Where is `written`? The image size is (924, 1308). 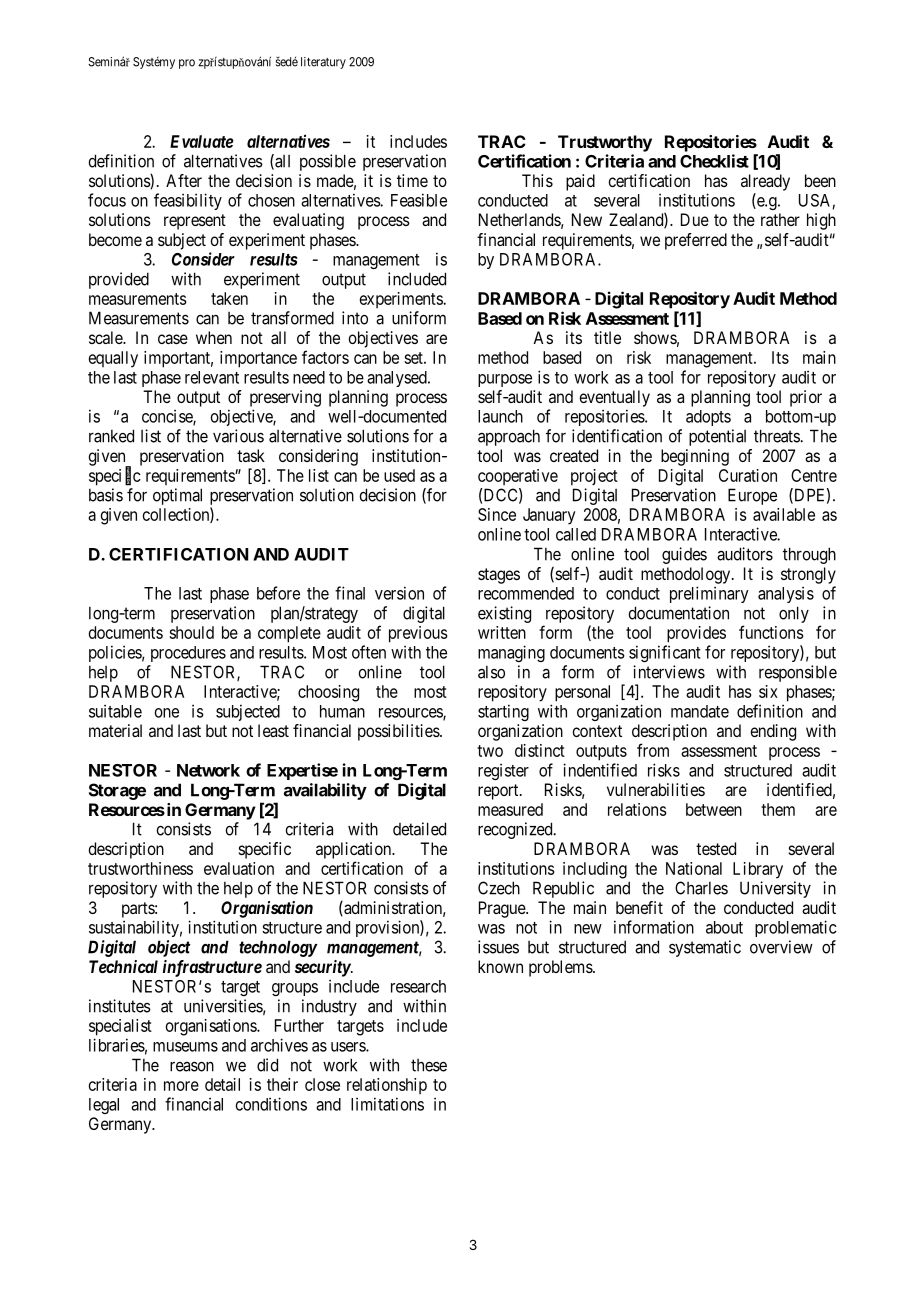 written is located at coordinates (502, 632).
